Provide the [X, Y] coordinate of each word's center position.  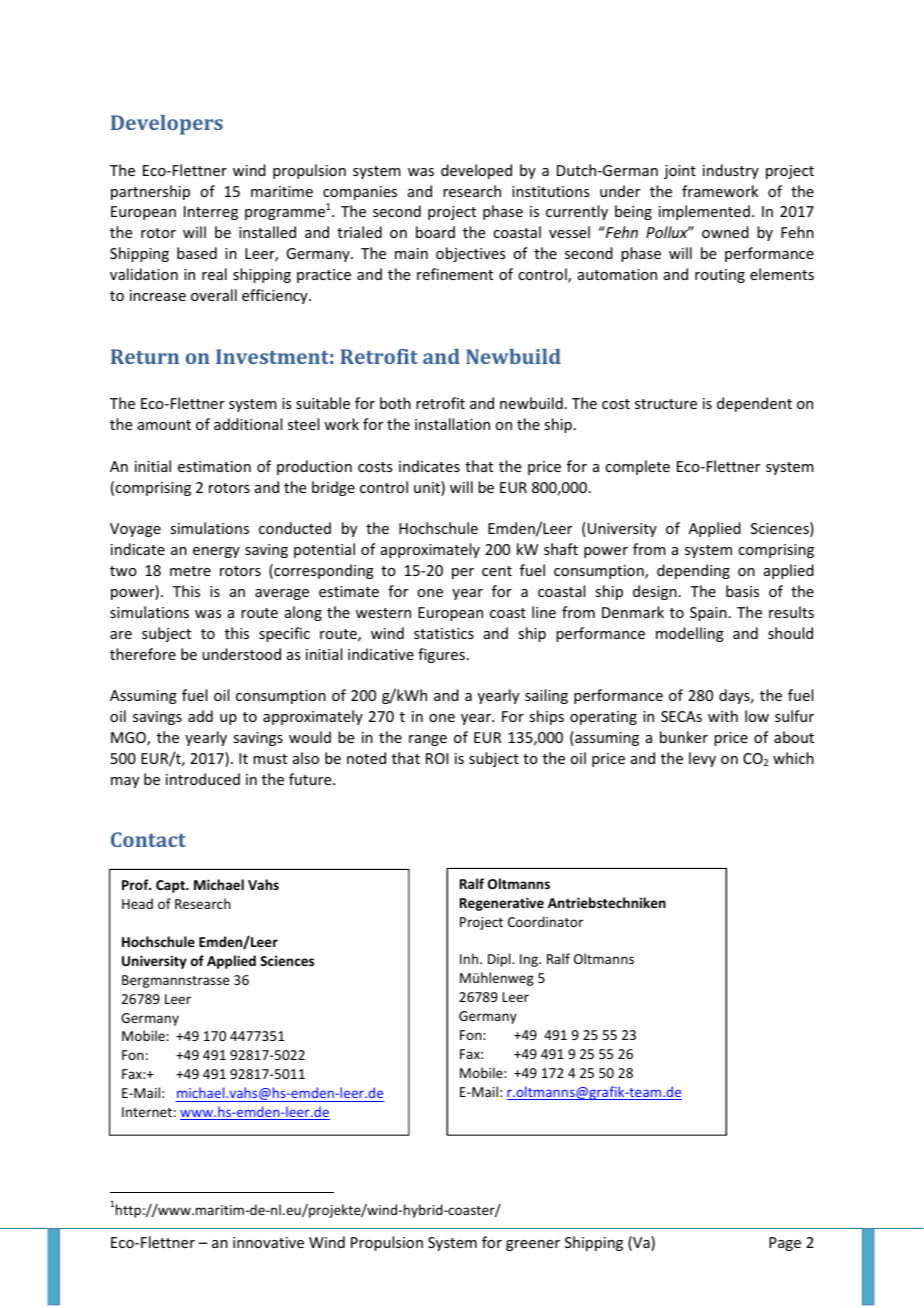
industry [731, 171]
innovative [268, 1242]
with [723, 716]
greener [533, 1245]
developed [476, 171]
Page [785, 1244]
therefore [143, 654]
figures [441, 655]
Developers [167, 125]
